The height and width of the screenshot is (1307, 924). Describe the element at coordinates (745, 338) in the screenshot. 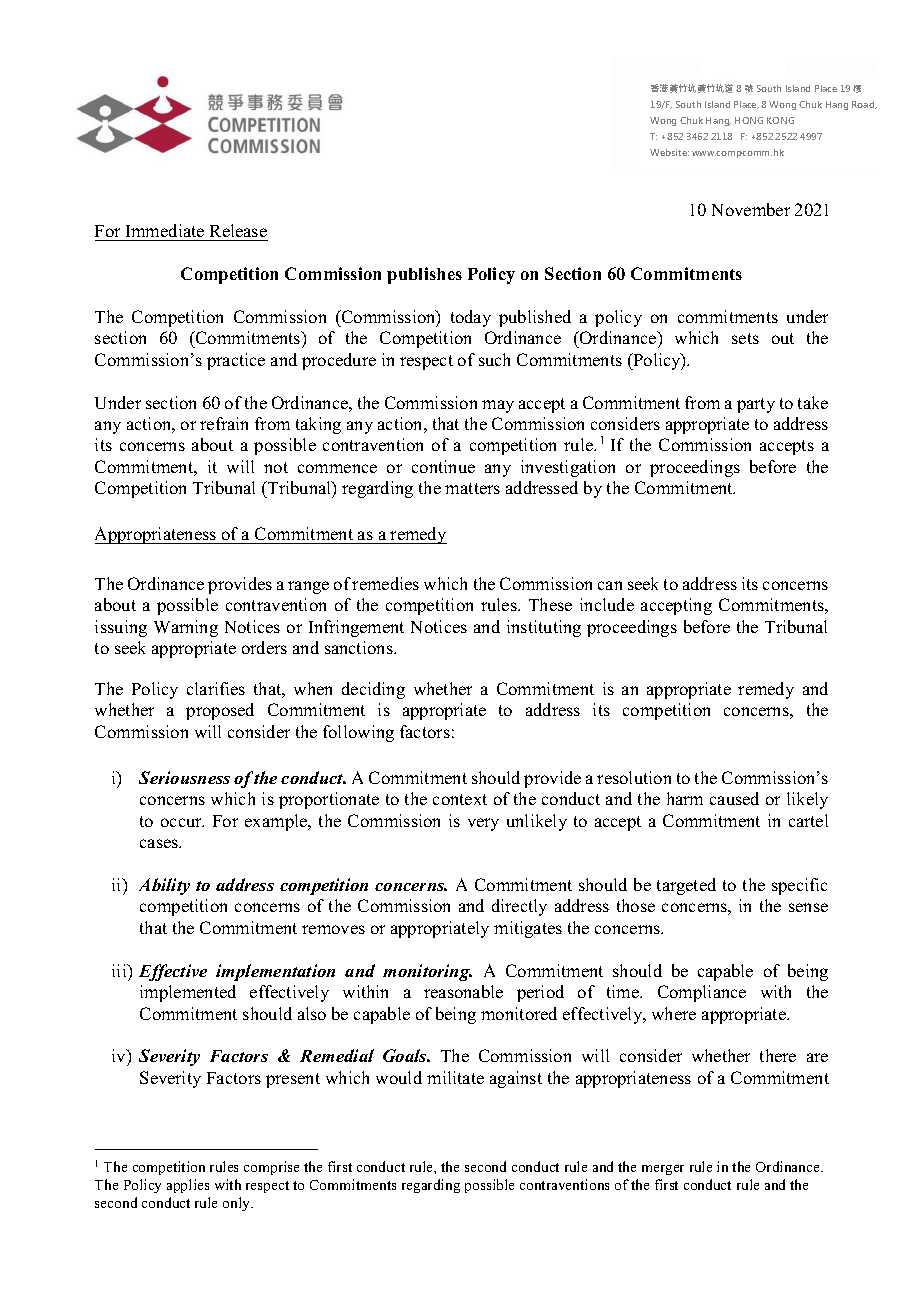

I see `sets` at that location.
